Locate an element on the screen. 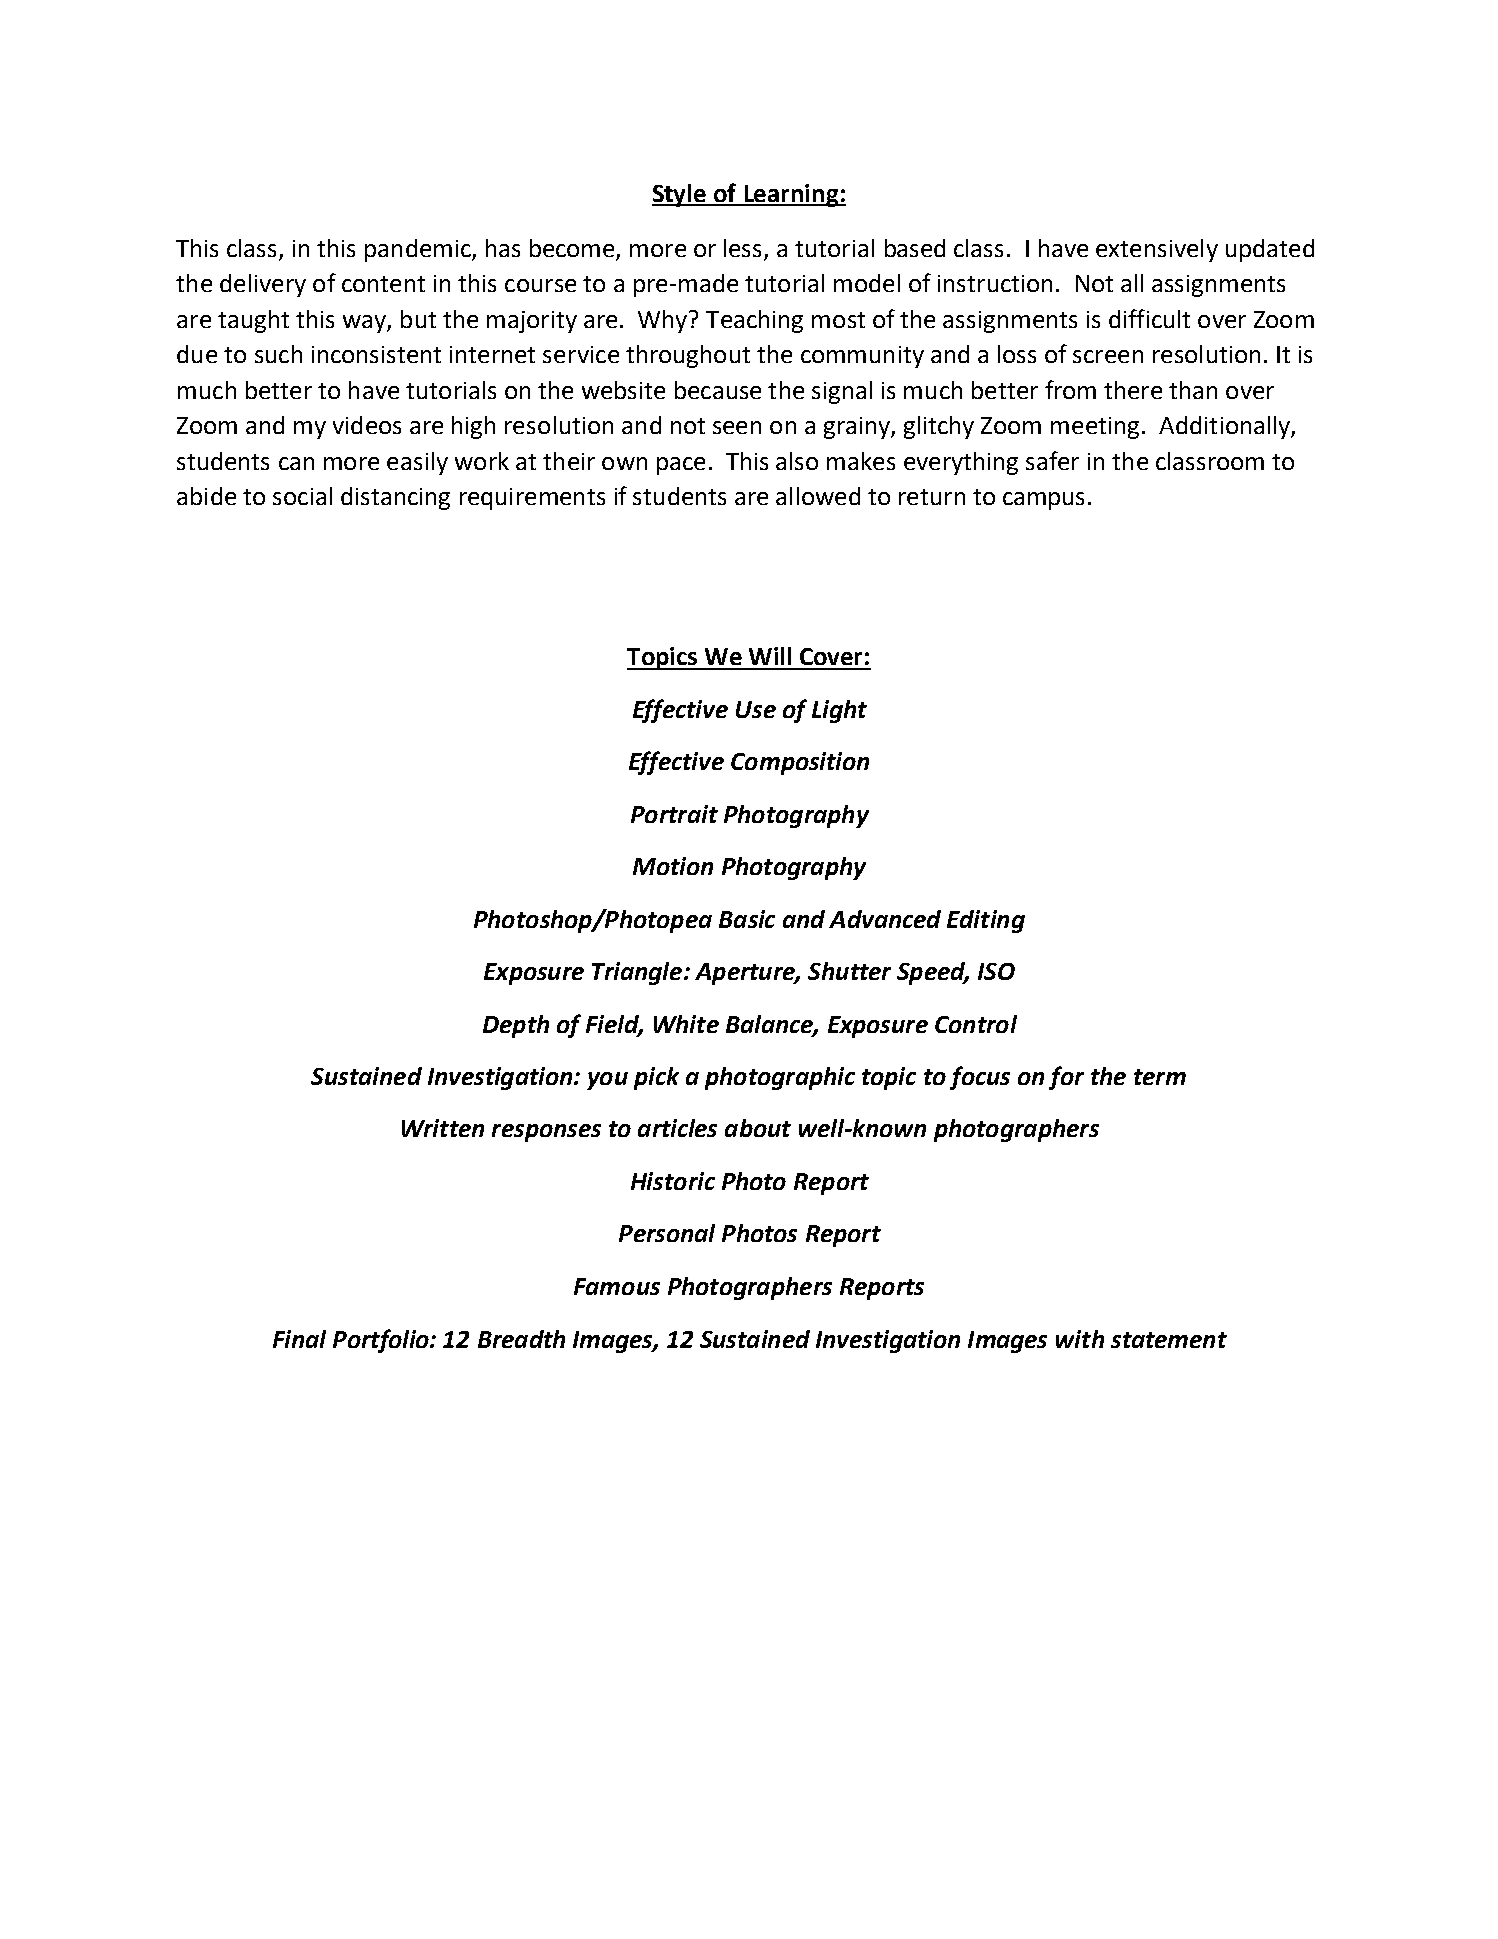 This screenshot has width=1498, height=1939. Portrait is located at coordinates (674, 814).
